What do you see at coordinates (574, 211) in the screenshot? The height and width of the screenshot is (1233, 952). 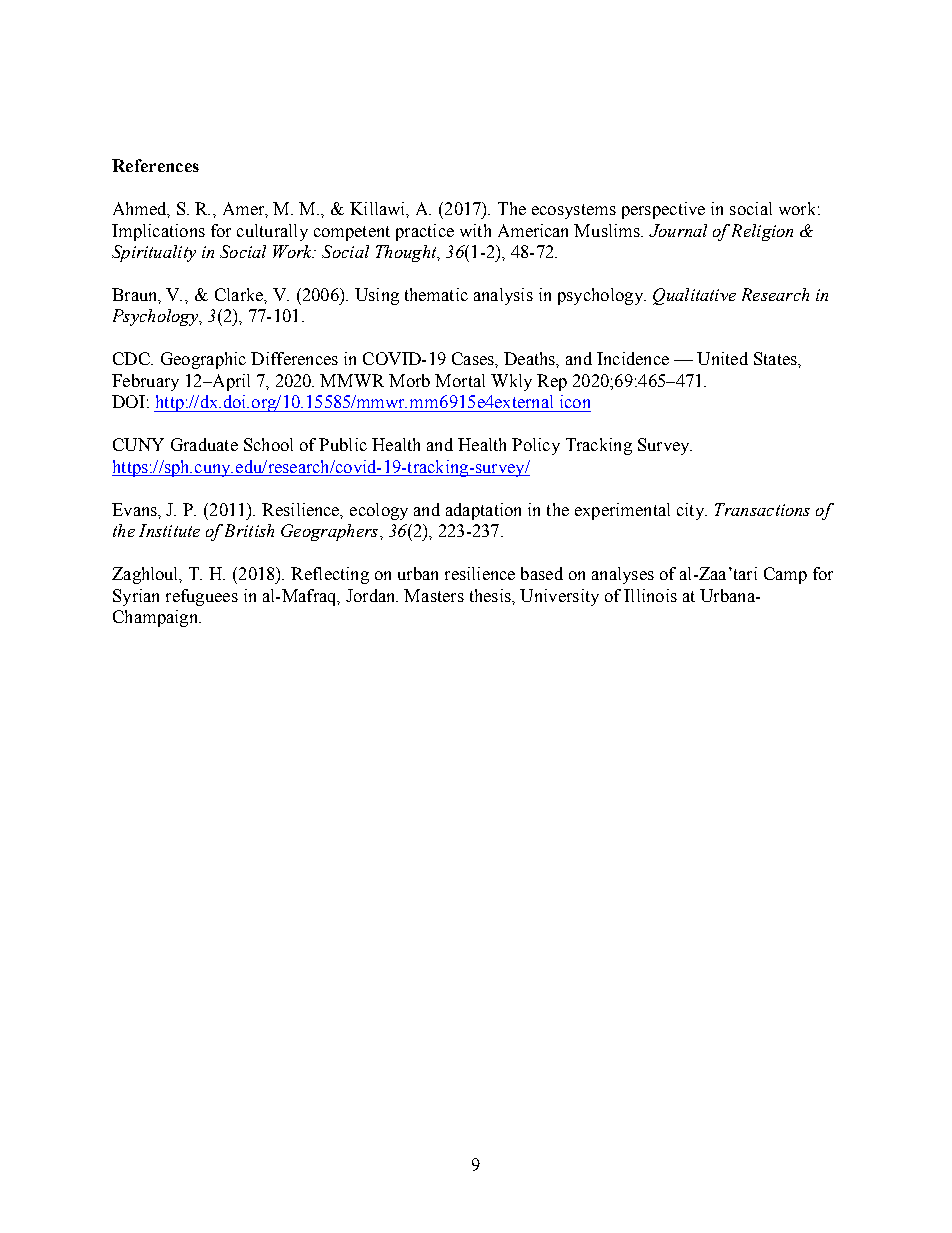 I see `ecosystems` at bounding box center [574, 211].
